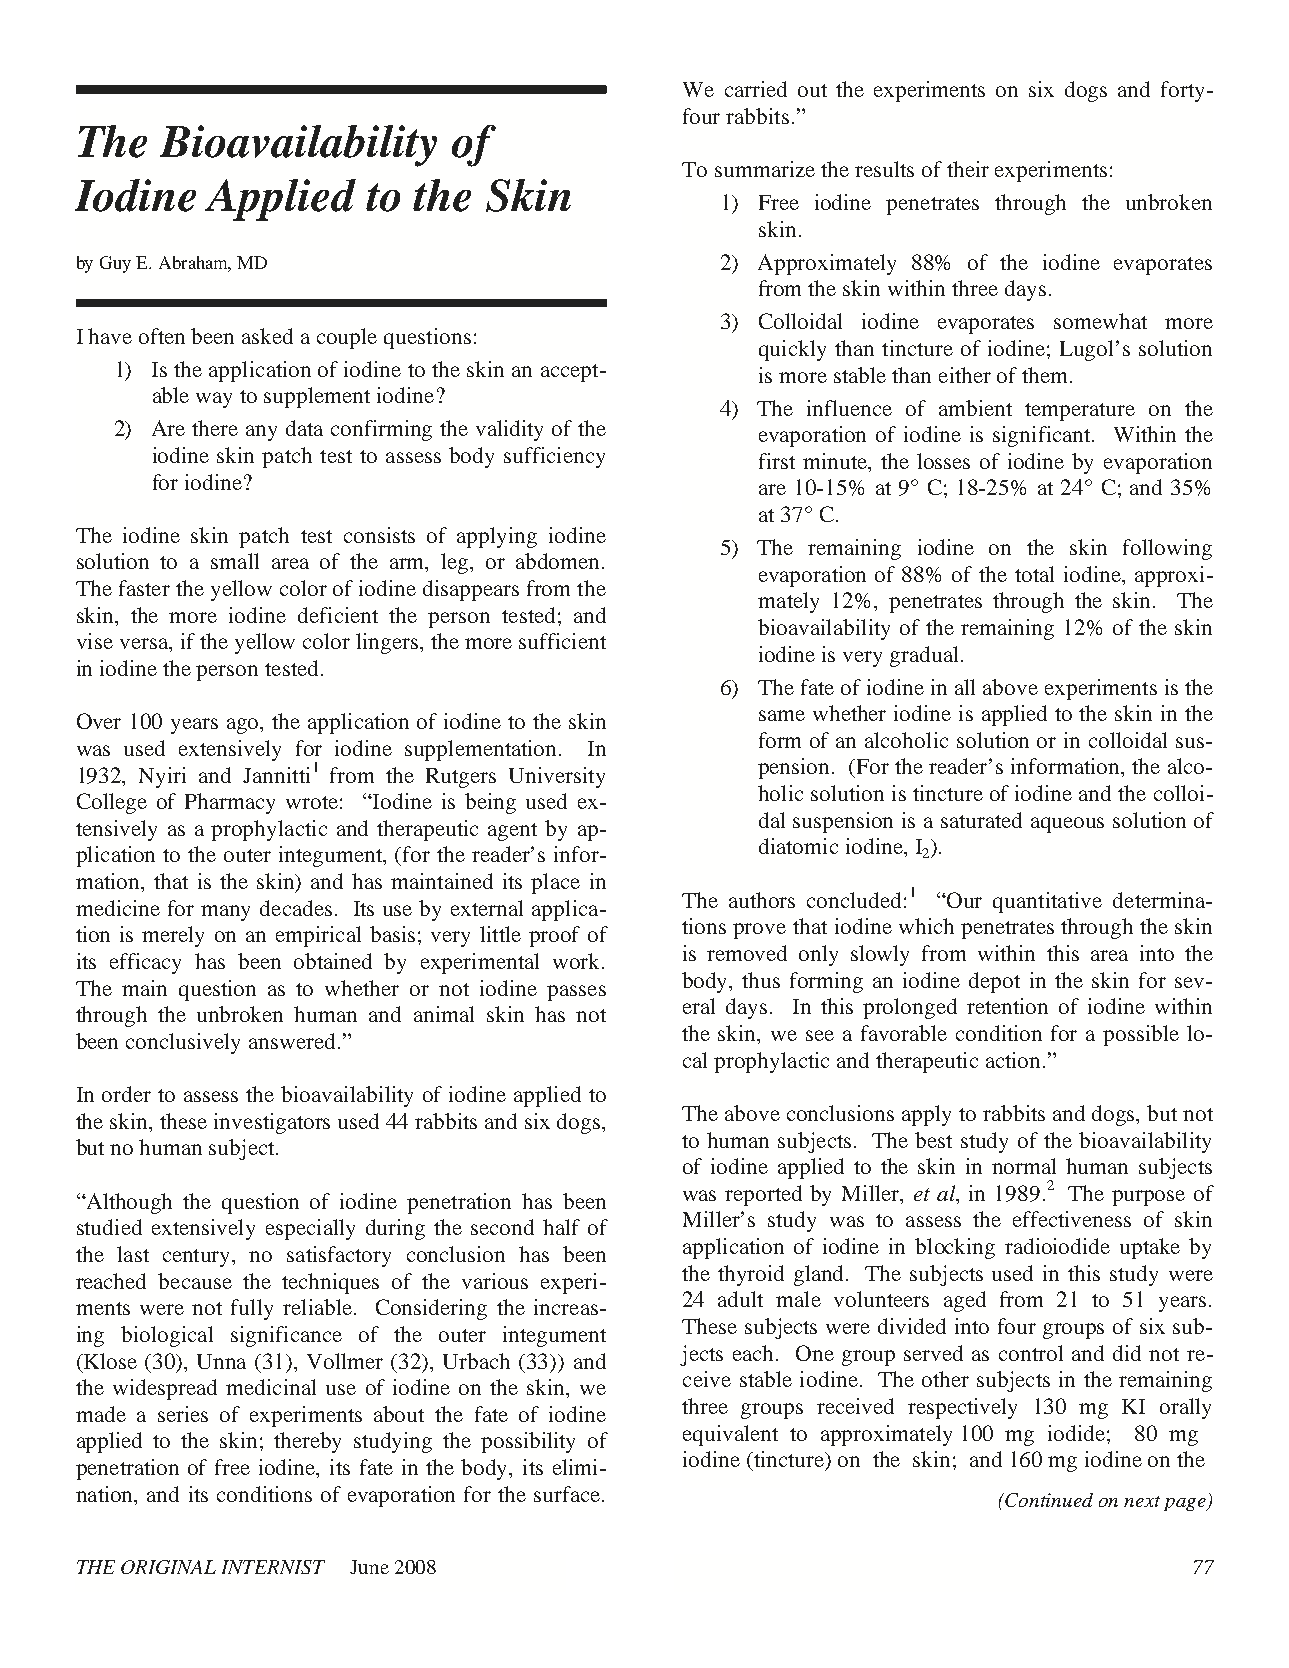 The width and height of the screenshot is (1289, 1668). Describe the element at coordinates (1141, 1035) in the screenshot. I see `possible` at that location.
